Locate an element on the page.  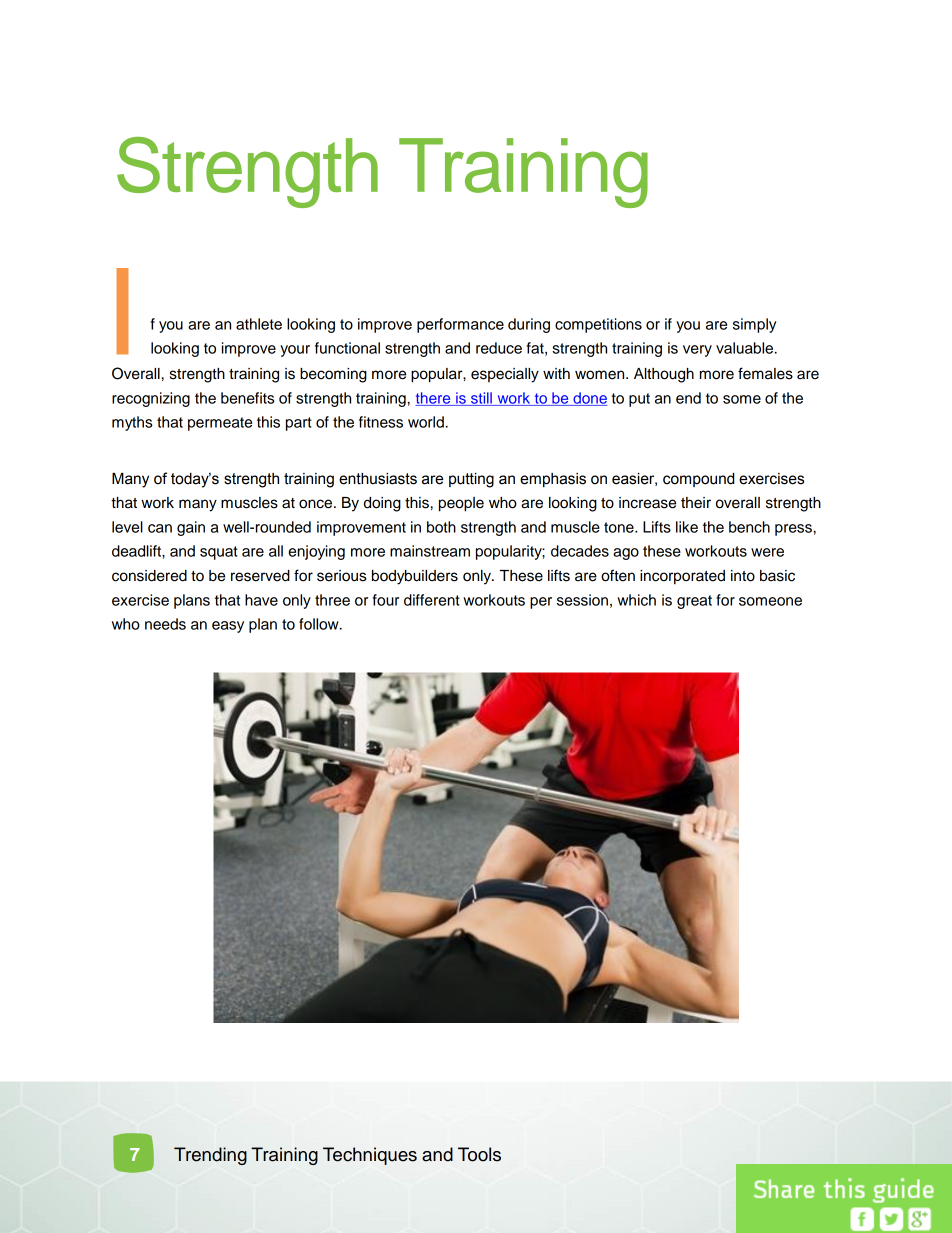
different is located at coordinates (432, 600).
